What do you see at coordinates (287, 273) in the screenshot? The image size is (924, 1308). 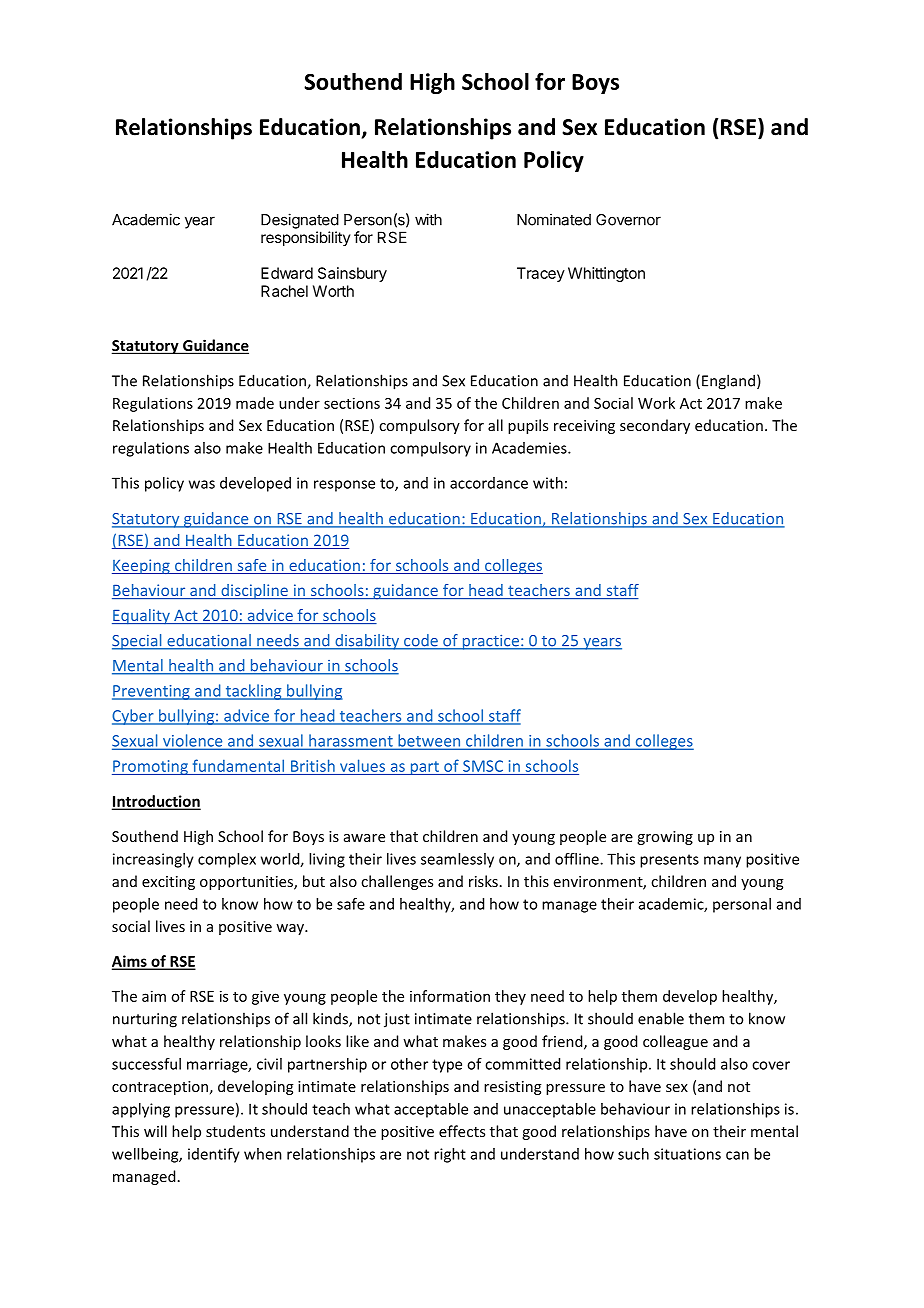 I see `Edward` at bounding box center [287, 273].
